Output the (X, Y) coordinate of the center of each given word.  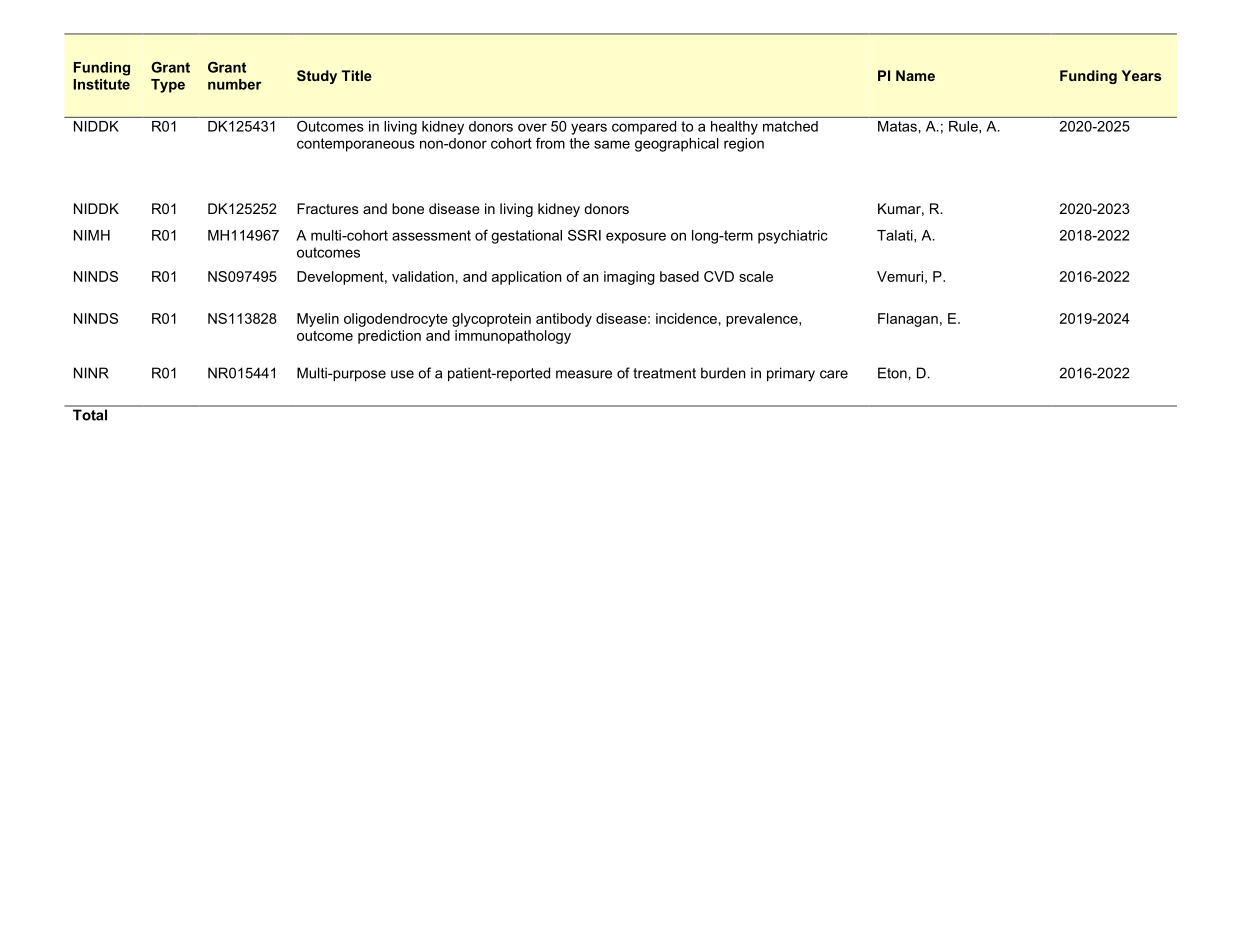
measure (584, 374)
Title (357, 75)
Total (90, 415)
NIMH (92, 235)
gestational (526, 237)
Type (168, 86)
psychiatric (793, 237)
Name (915, 75)
